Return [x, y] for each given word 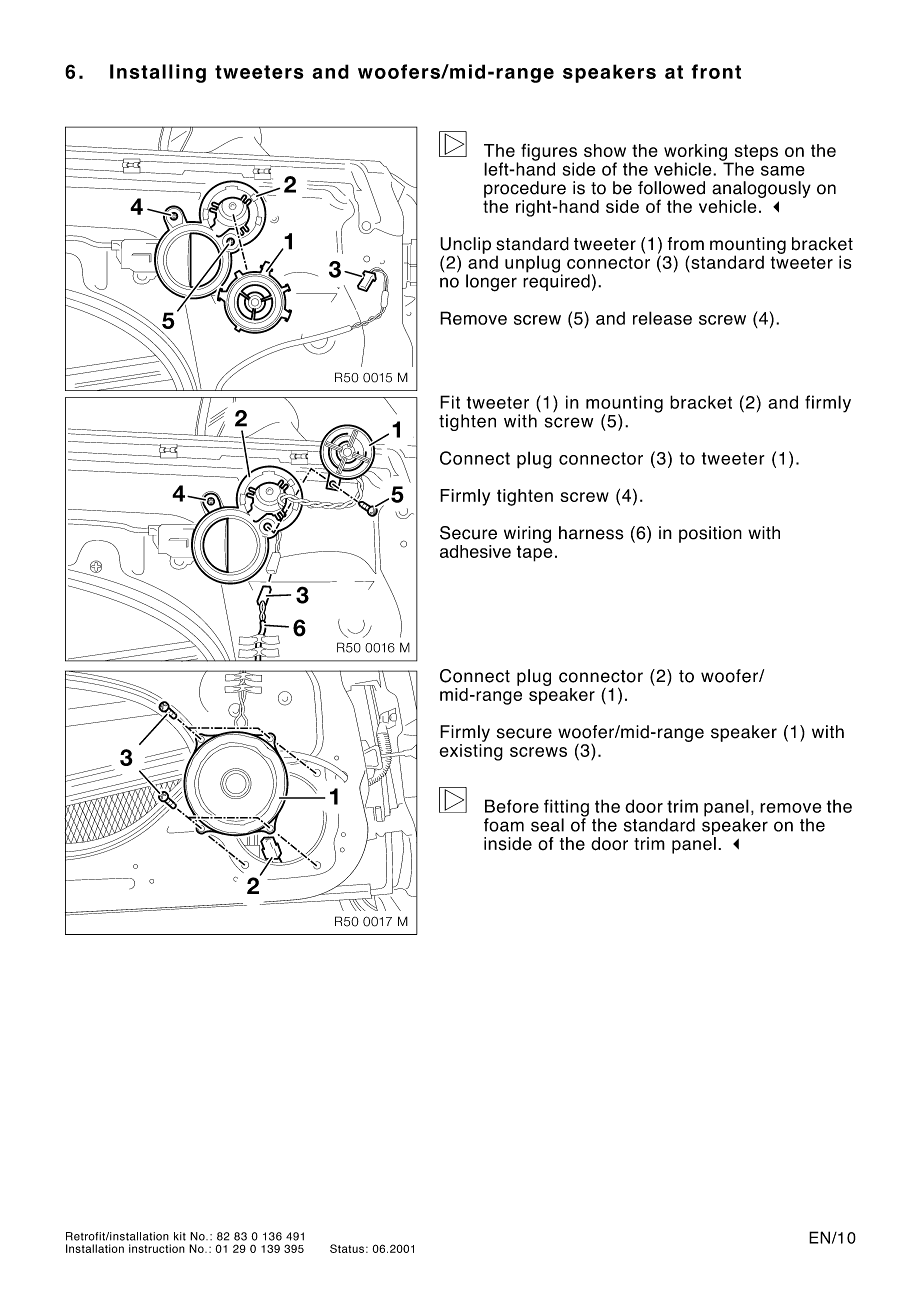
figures [549, 153]
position [710, 534]
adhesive [475, 551]
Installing [158, 73]
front [716, 71]
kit [180, 1236]
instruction [157, 1248]
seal [547, 825]
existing [471, 751]
